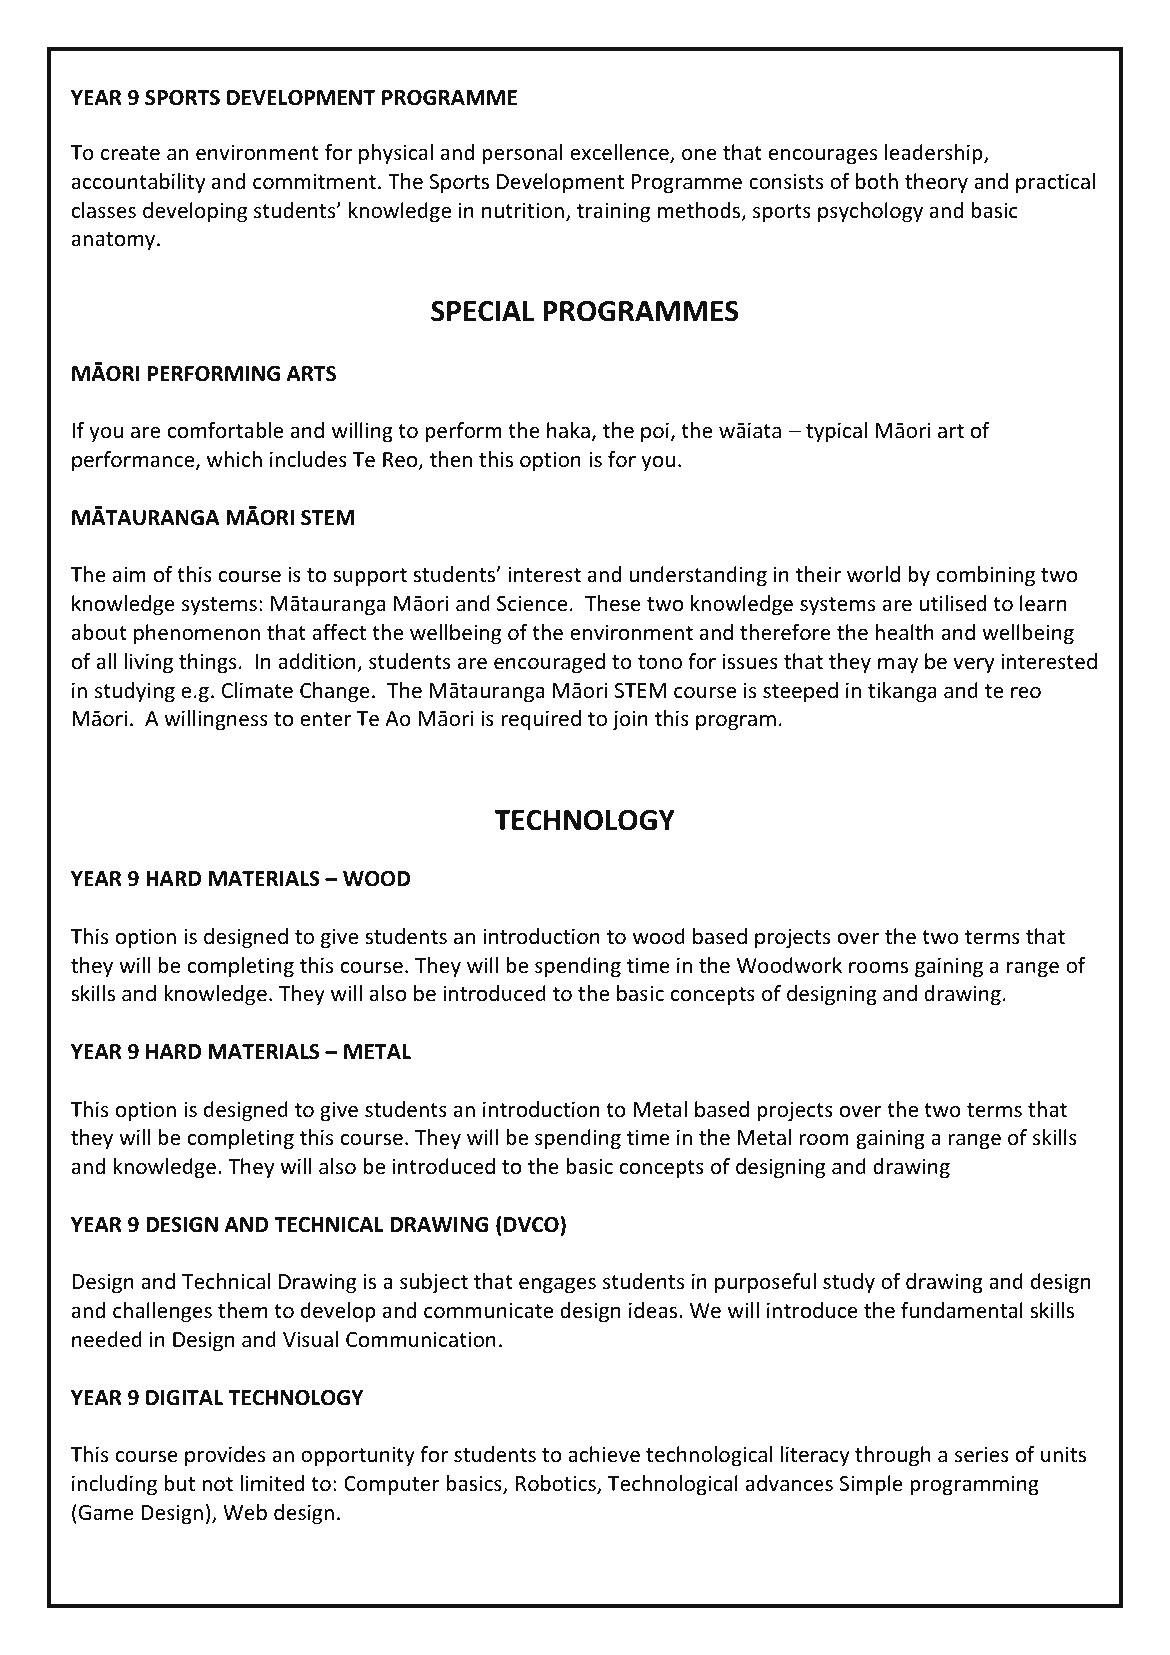 The image size is (1170, 1655). What do you see at coordinates (557, 1286) in the screenshot?
I see `engages` at bounding box center [557, 1286].
